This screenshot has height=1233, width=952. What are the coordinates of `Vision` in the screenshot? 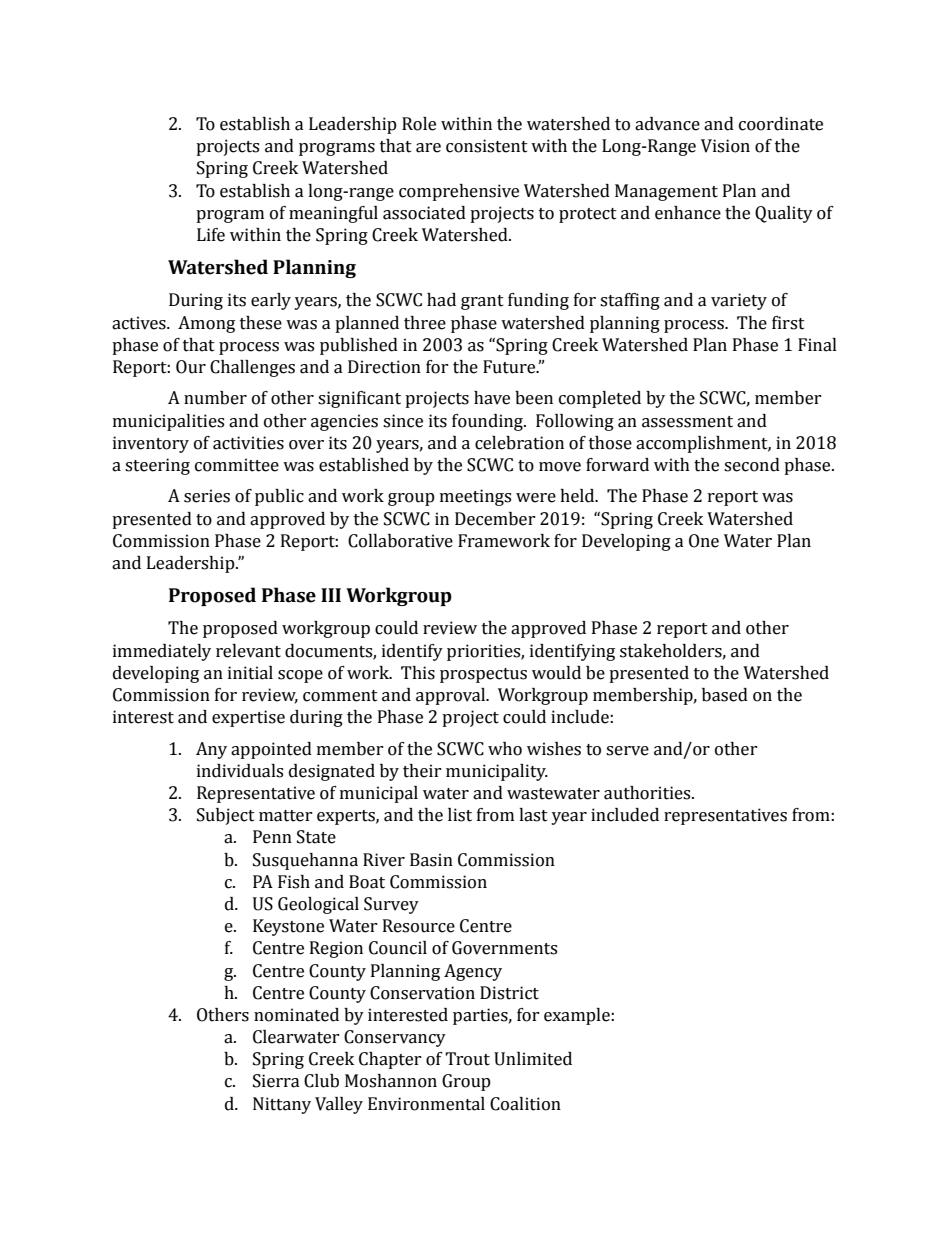 It's located at (725, 146).
